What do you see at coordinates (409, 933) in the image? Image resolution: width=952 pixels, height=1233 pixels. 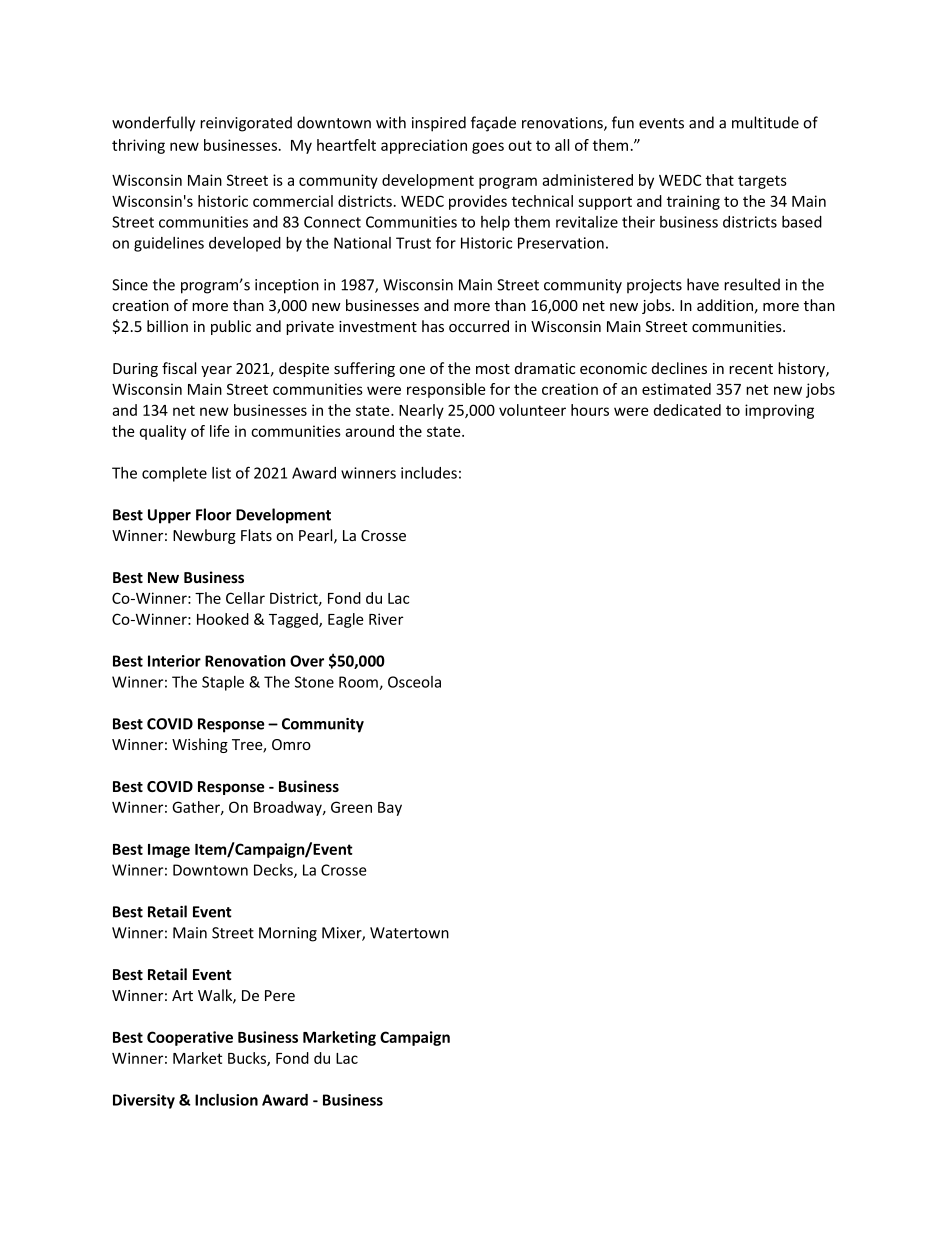 I see `Watertown` at bounding box center [409, 933].
